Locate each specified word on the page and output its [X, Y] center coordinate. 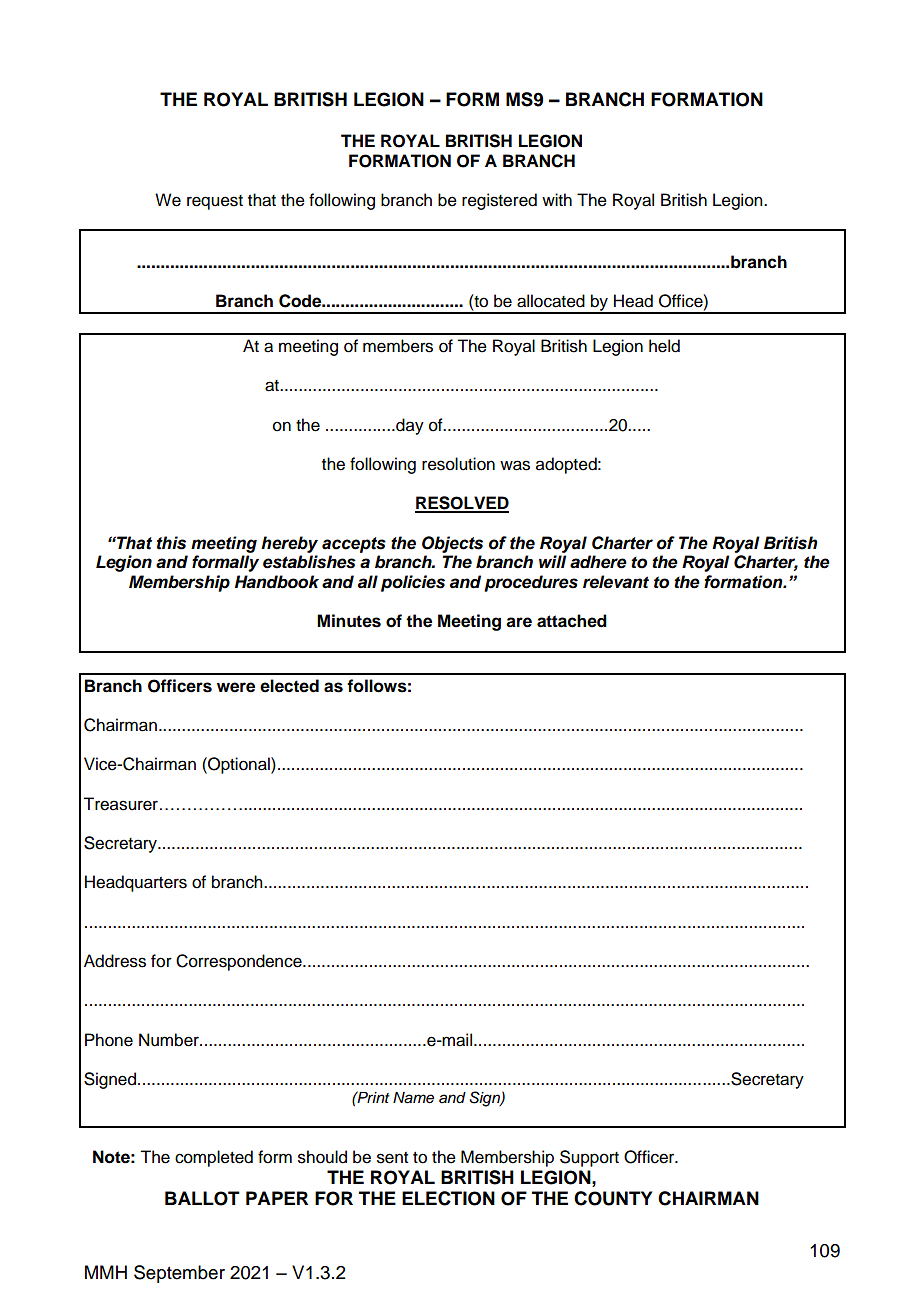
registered [499, 201]
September [179, 1274]
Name [413, 1098]
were [236, 687]
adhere [598, 562]
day [409, 426]
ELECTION [448, 1198]
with [557, 199]
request [215, 202]
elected [289, 686]
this [171, 543]
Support [589, 1158]
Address [115, 961]
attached [572, 621]
